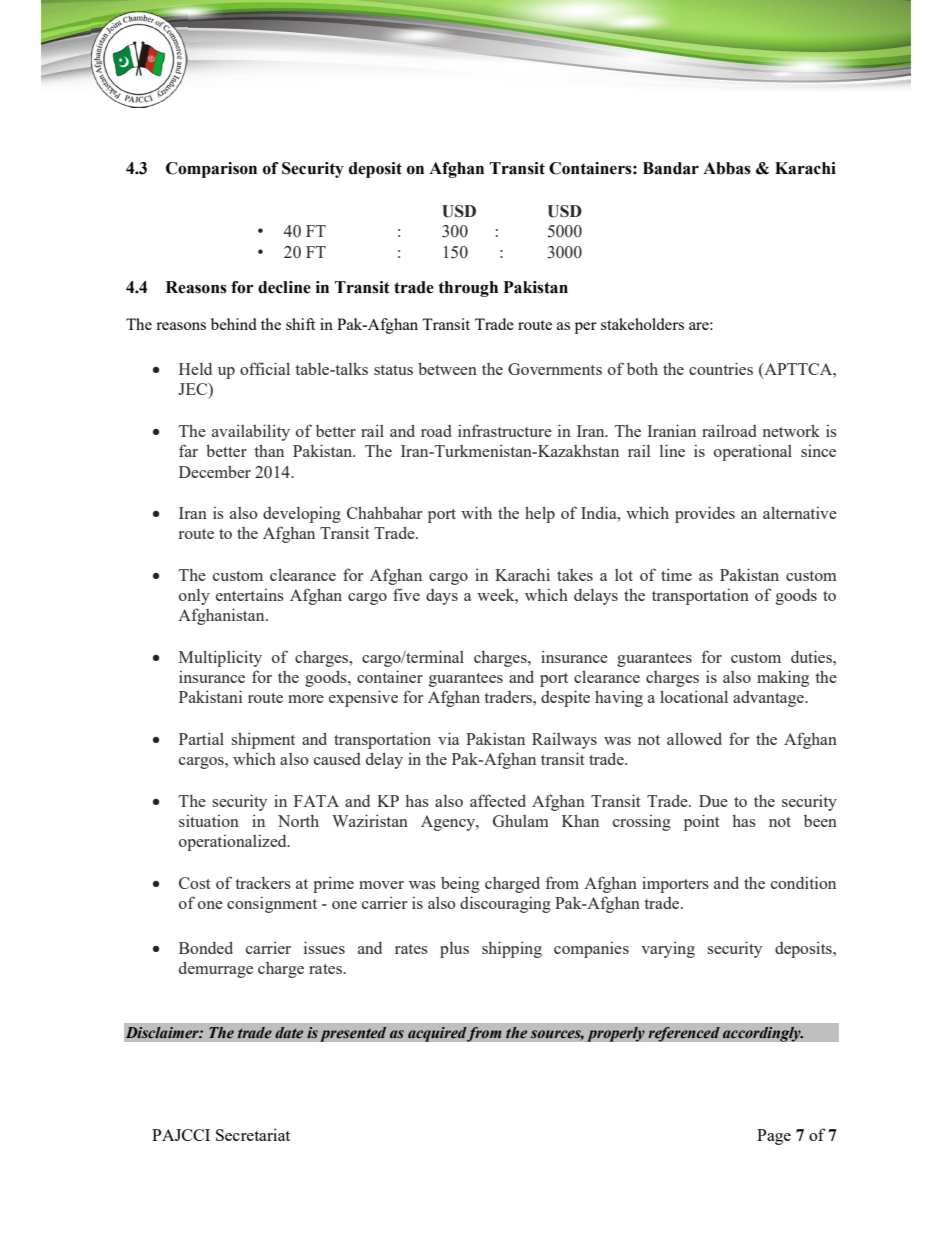  What do you see at coordinates (498, 800) in the screenshot?
I see `affected` at bounding box center [498, 800].
